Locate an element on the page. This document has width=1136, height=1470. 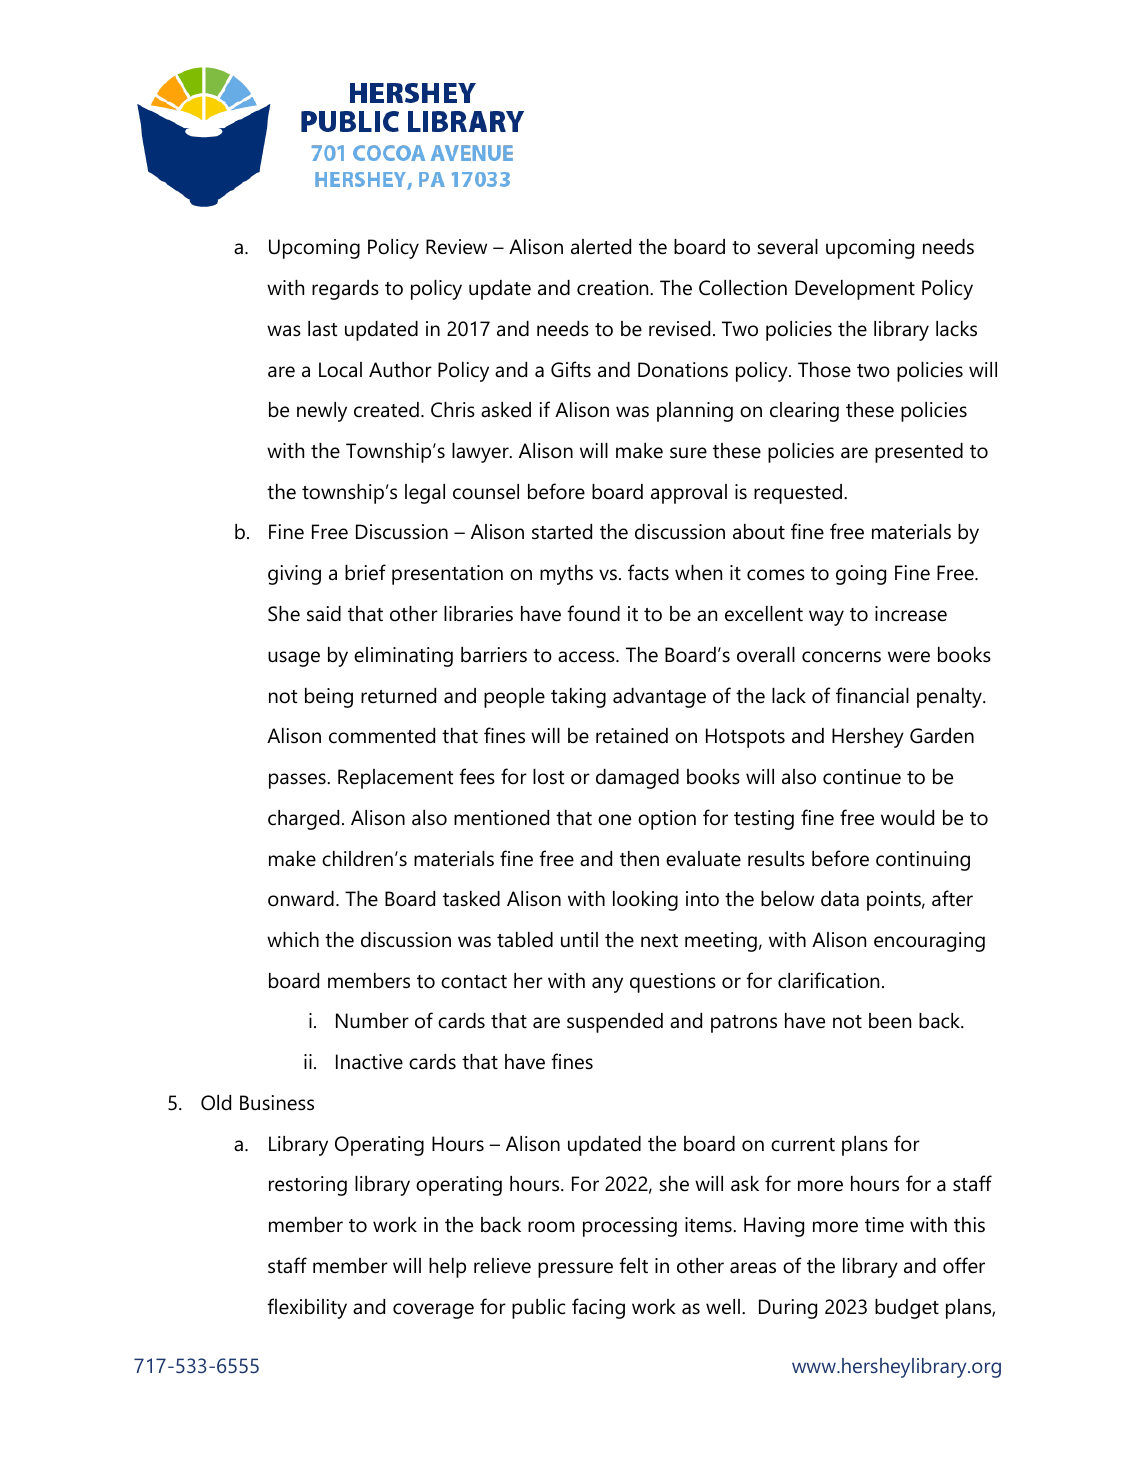
creation is located at coordinates (614, 288).
